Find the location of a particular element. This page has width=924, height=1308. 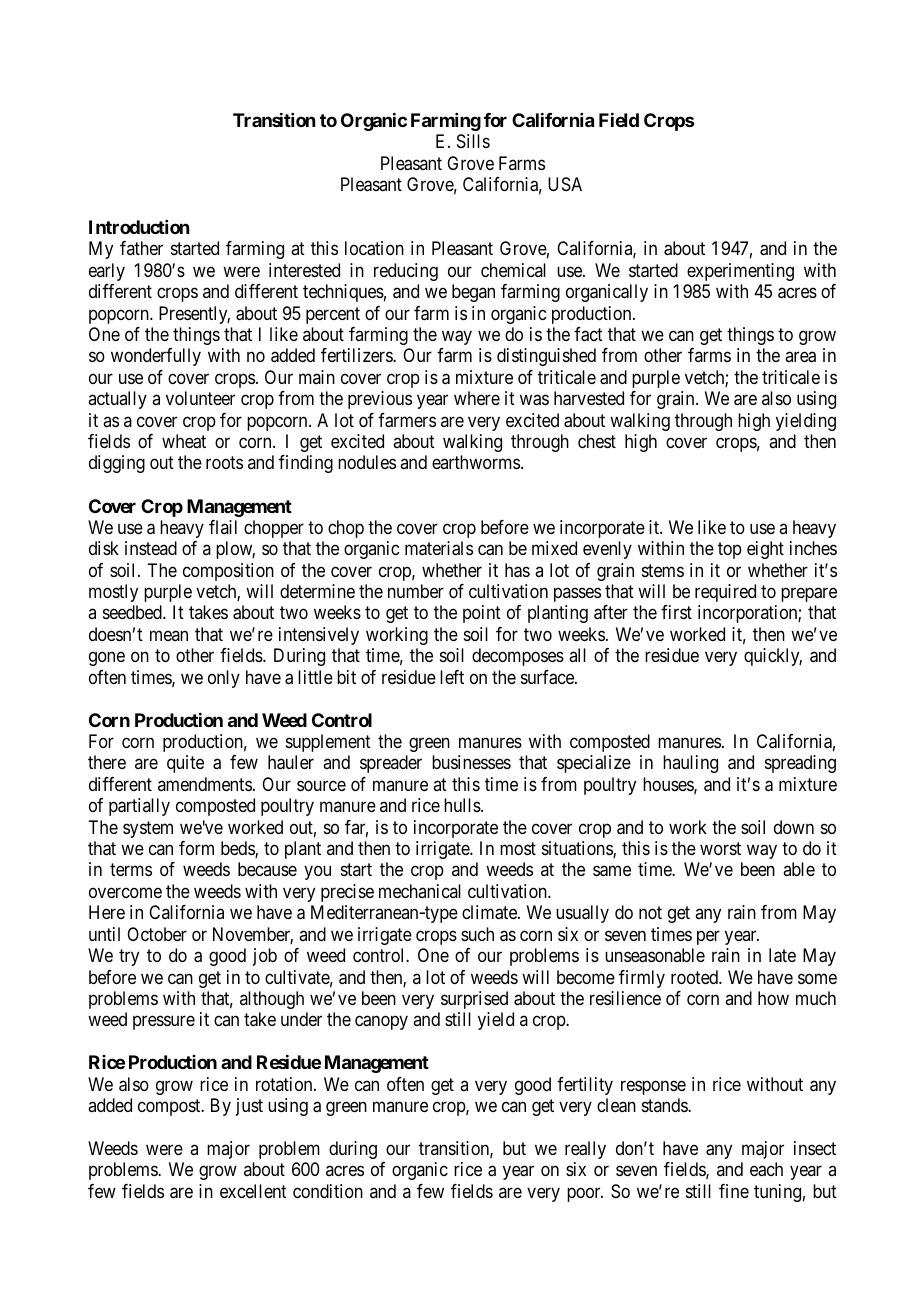

eight is located at coordinates (765, 550).
